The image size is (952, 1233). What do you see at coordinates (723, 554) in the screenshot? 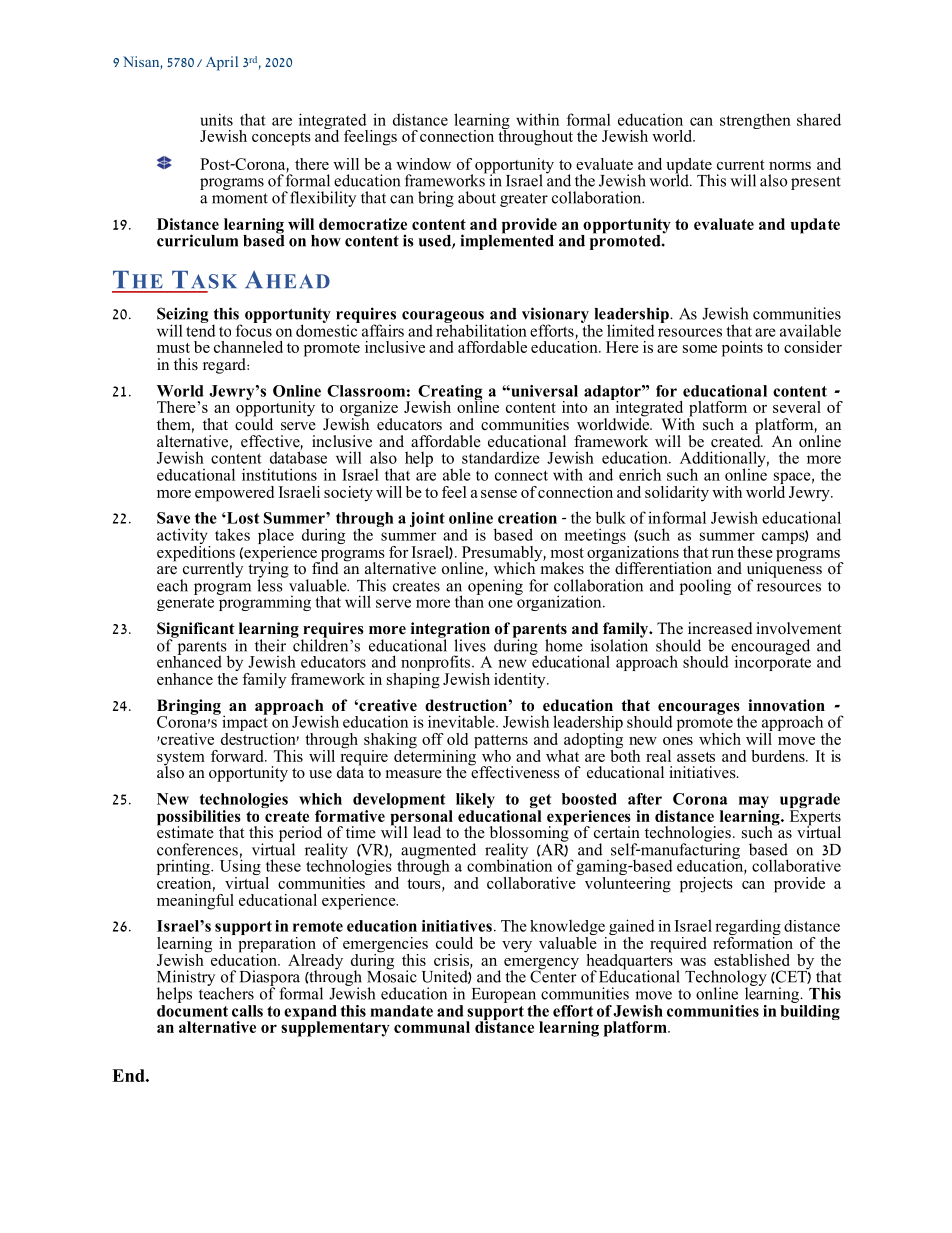
I see `run` at bounding box center [723, 554].
